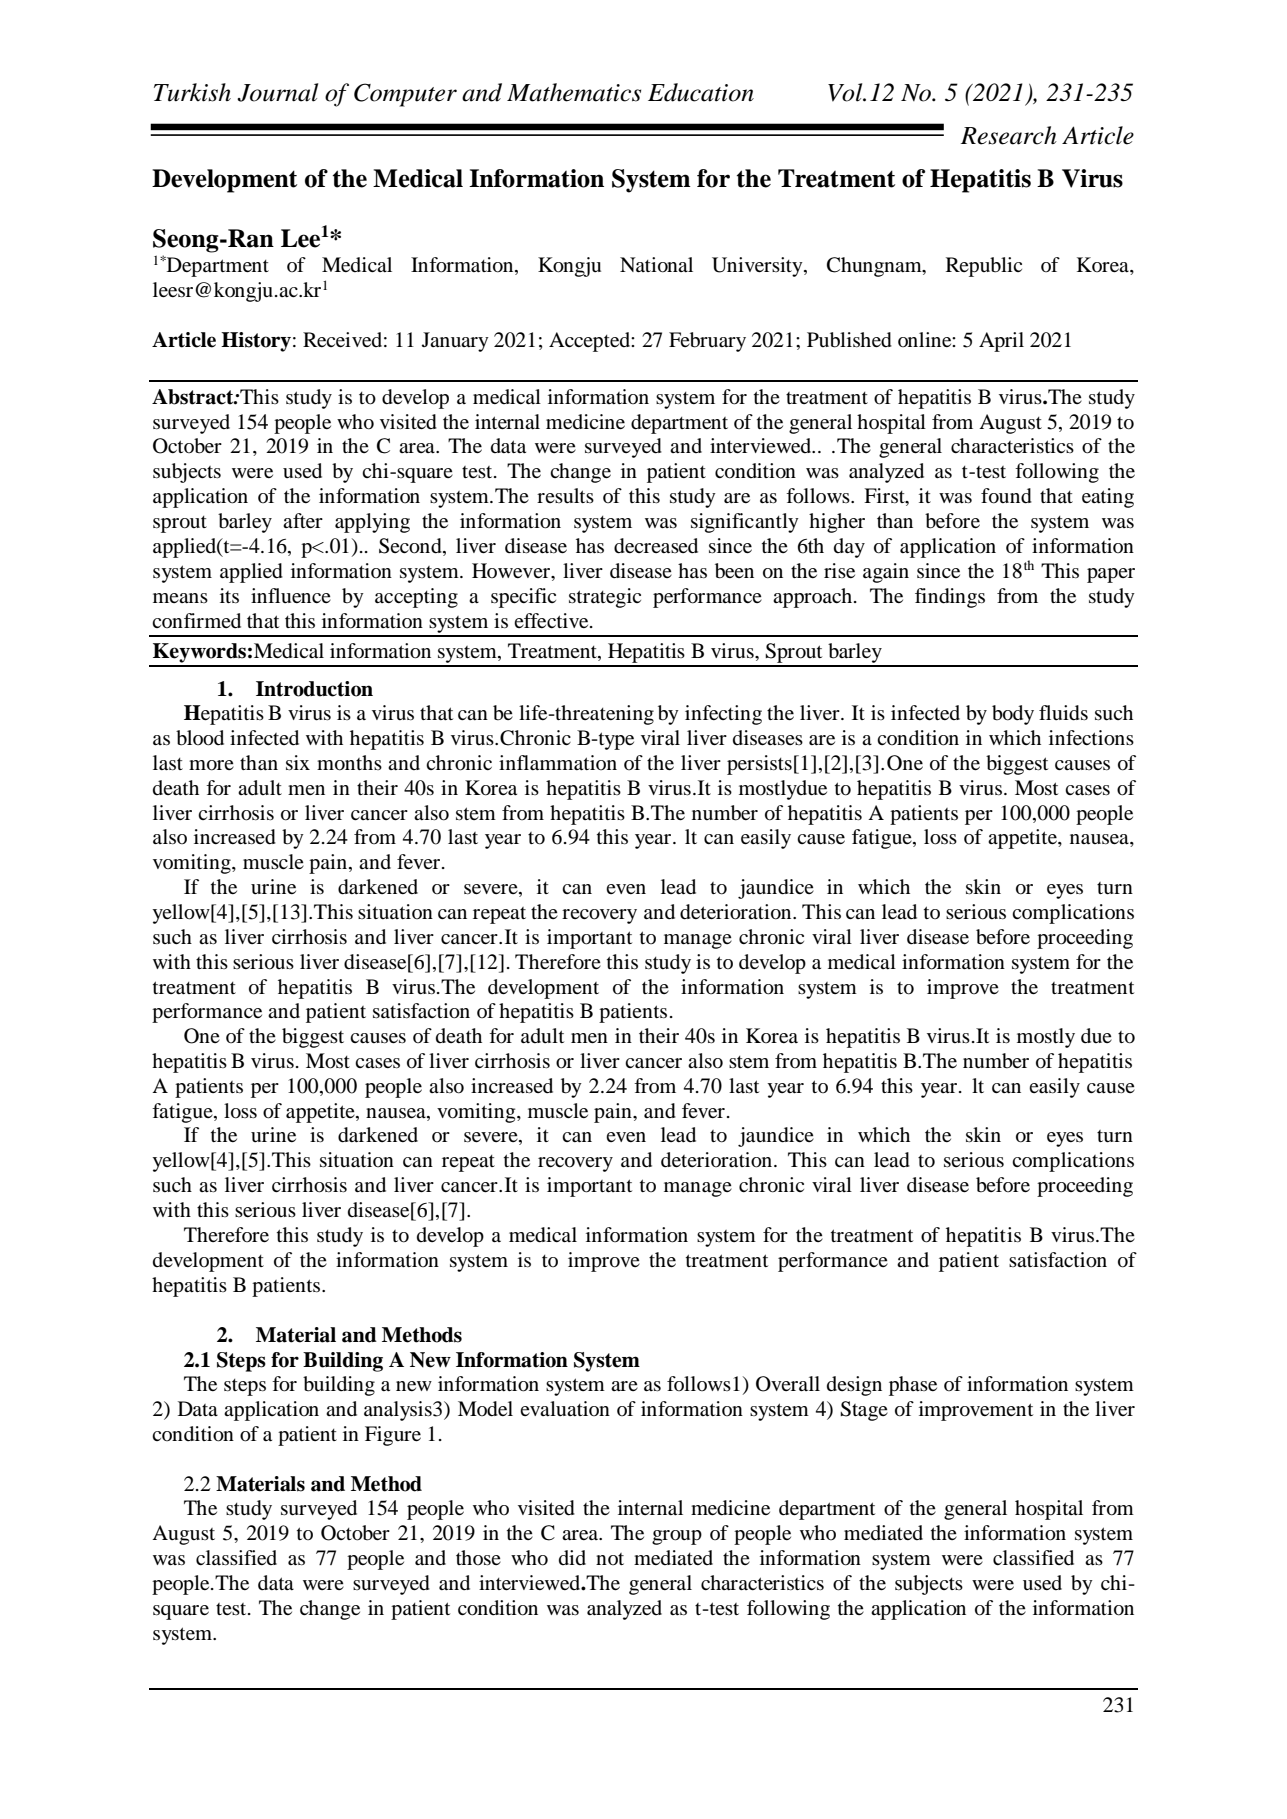 This page has height=1819, width=1287. I want to click on Figure, so click(393, 1436).
